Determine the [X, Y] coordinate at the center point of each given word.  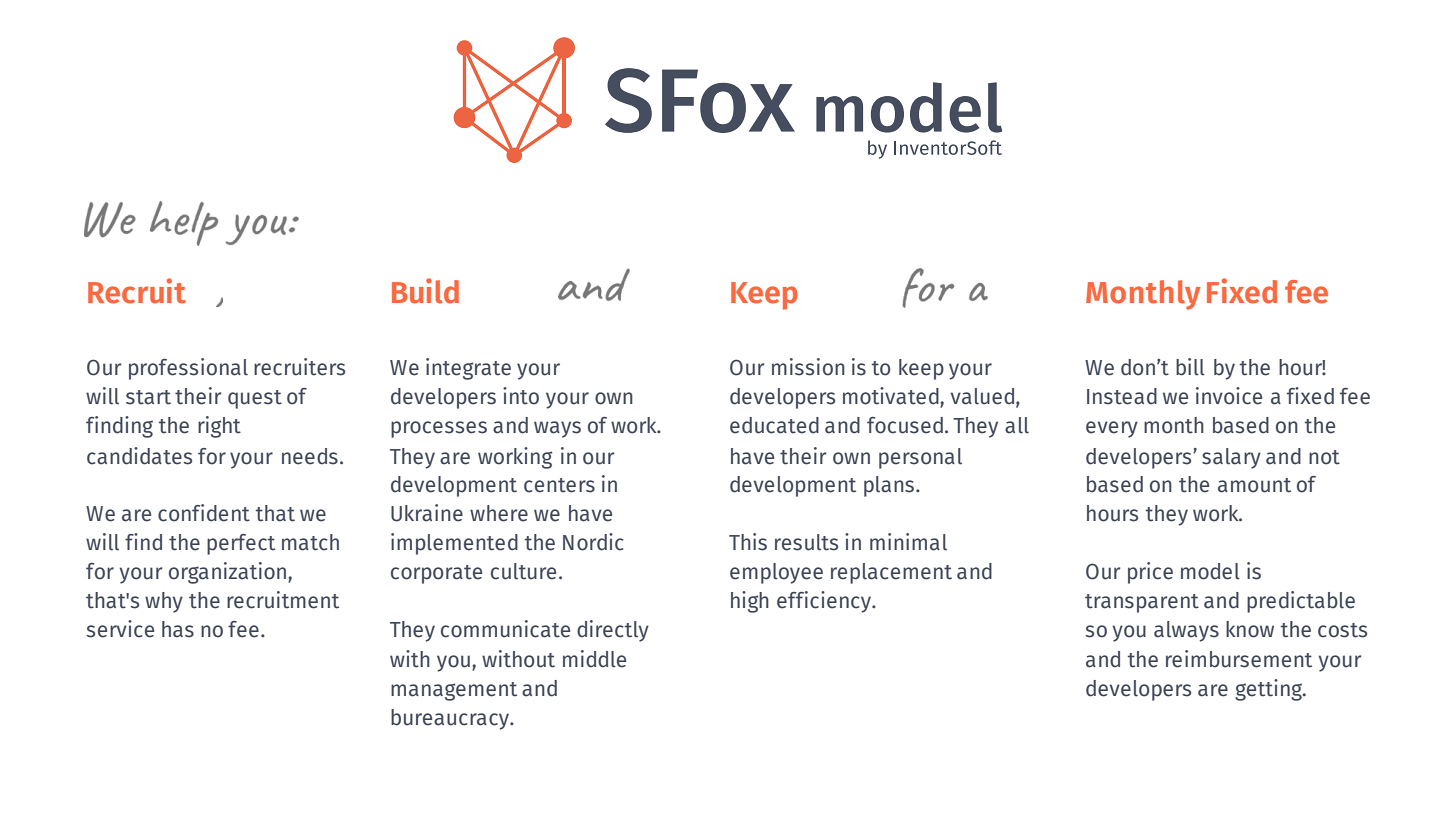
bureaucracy [451, 719]
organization [229, 573]
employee [776, 573]
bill [1190, 367]
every [1112, 429]
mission [808, 367]
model [1210, 571]
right [219, 427]
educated [774, 425]
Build [425, 291]
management [454, 691]
